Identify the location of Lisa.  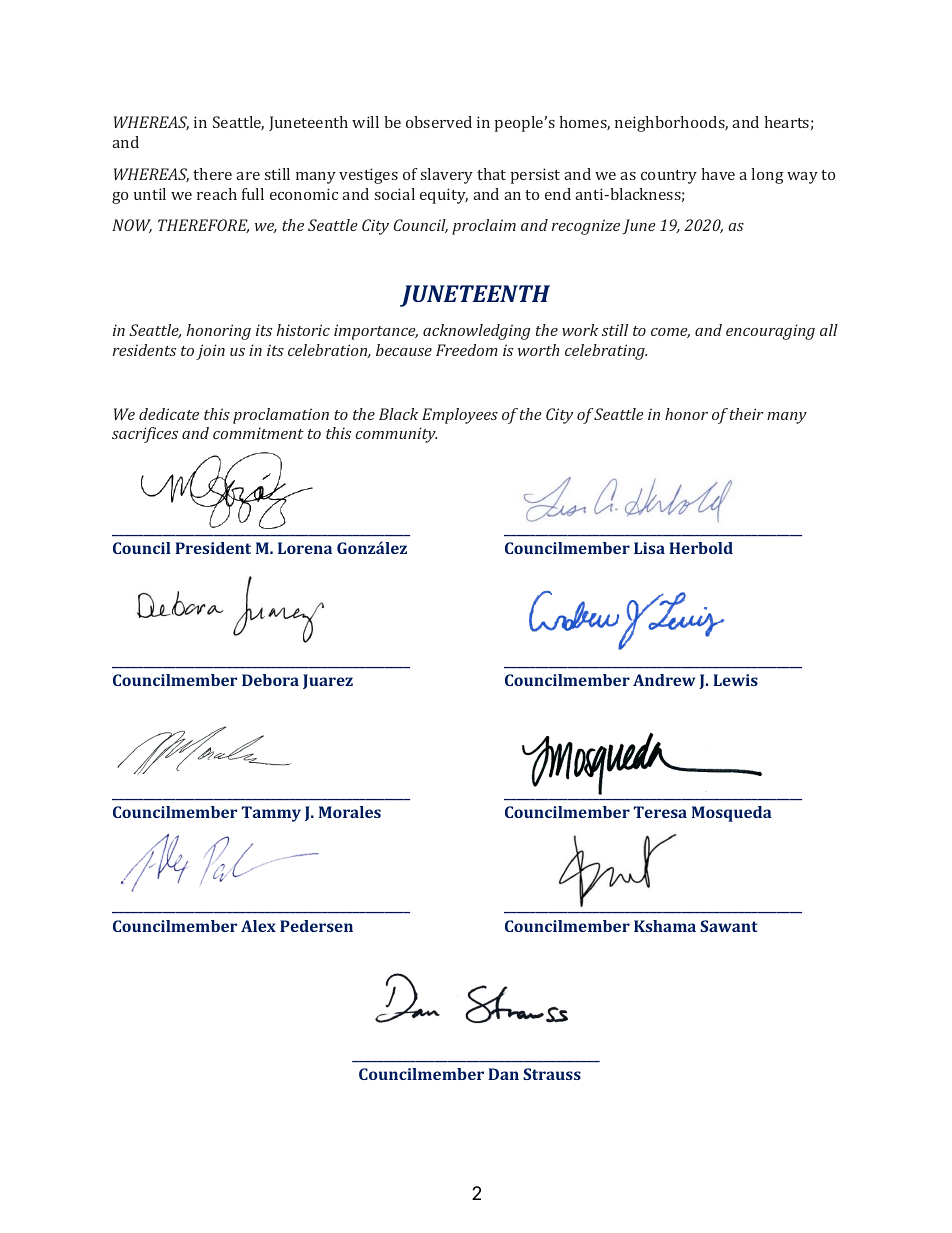
(649, 548).
